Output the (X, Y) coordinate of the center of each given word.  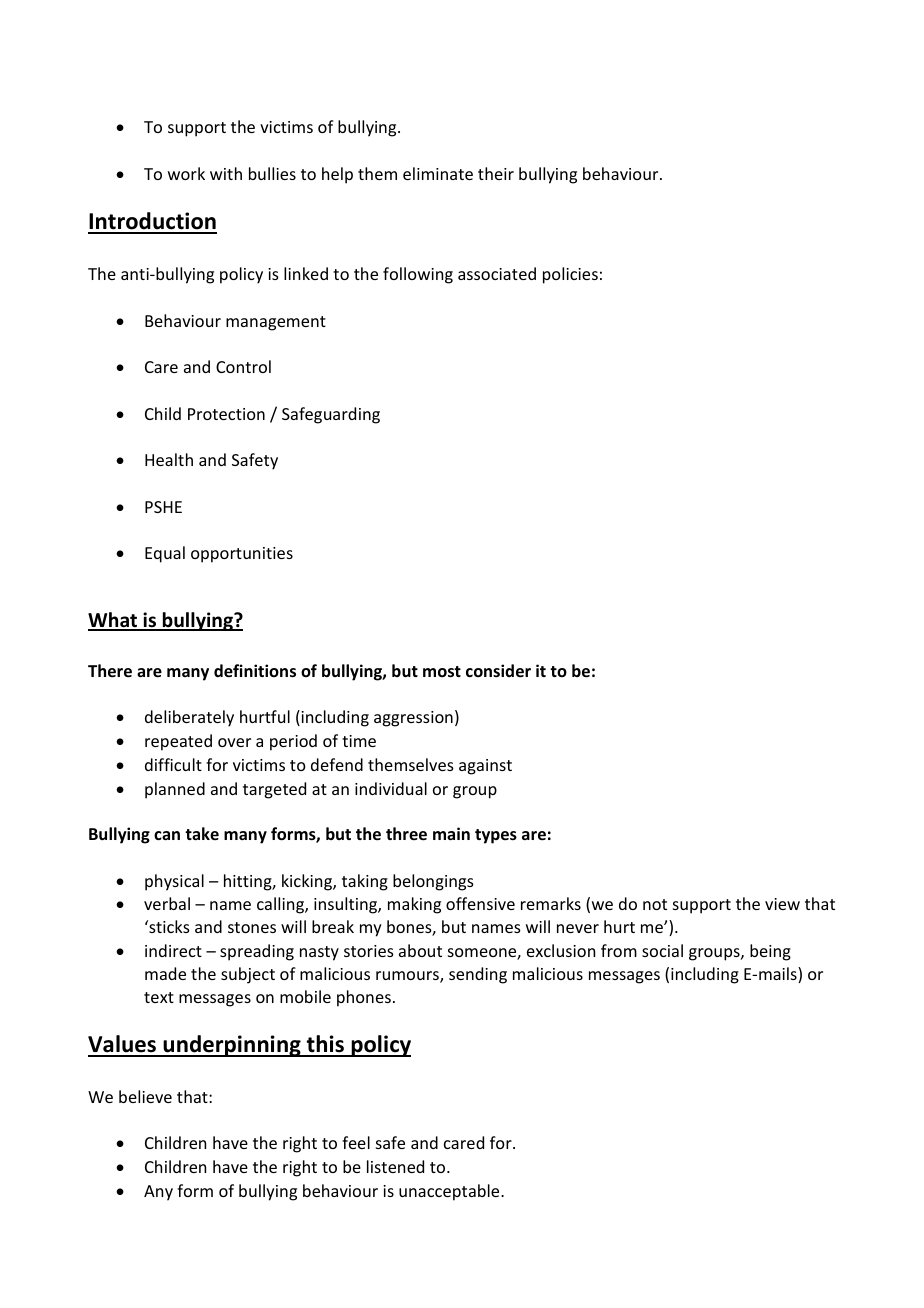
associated (497, 273)
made (165, 973)
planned (175, 790)
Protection (226, 414)
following (418, 275)
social (662, 950)
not (655, 904)
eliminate (438, 173)
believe (145, 1096)
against (485, 767)
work (186, 173)
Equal (165, 554)
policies (570, 275)
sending (478, 975)
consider (498, 671)
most (442, 672)
